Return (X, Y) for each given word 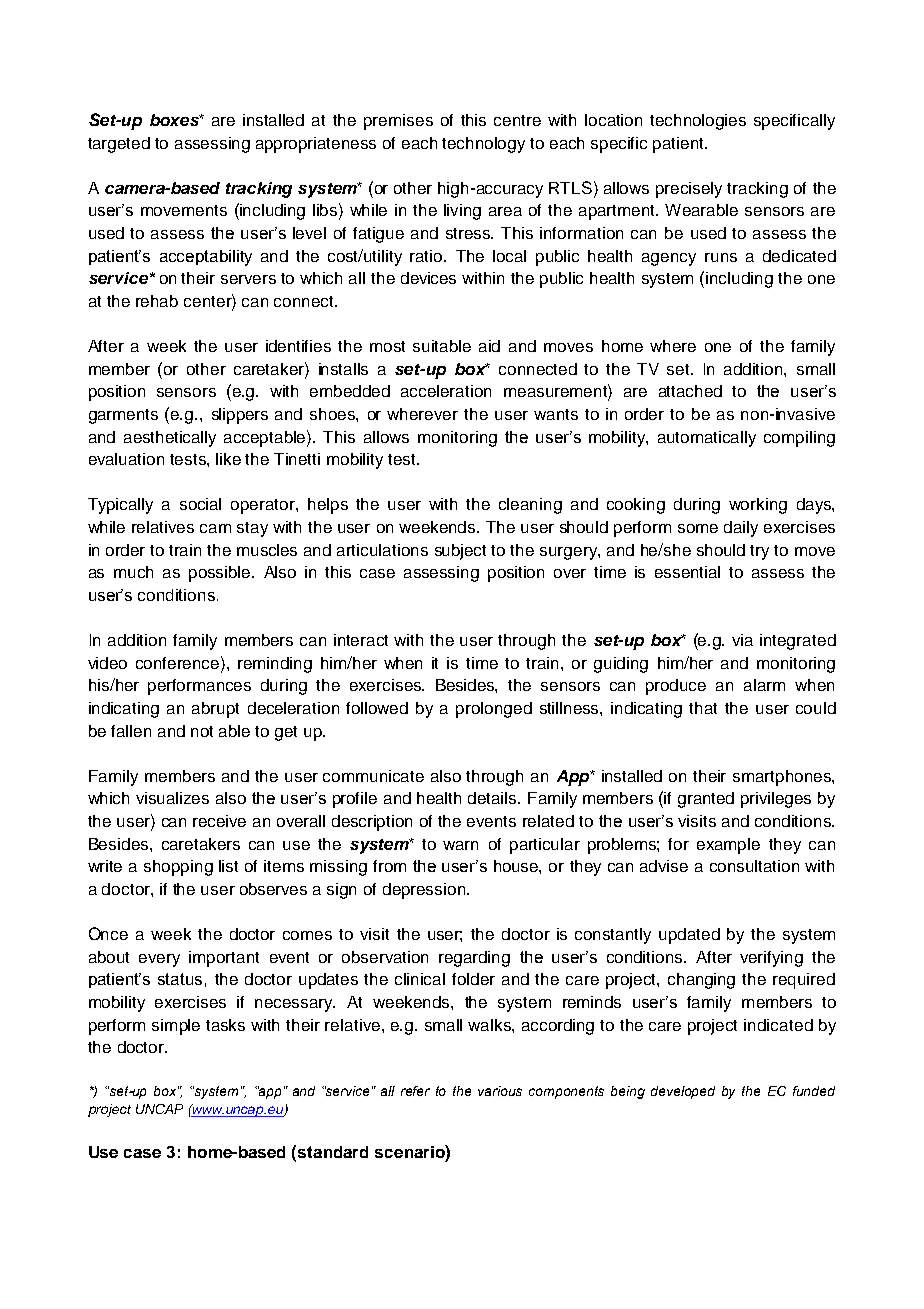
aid (489, 346)
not (202, 731)
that (703, 708)
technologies (698, 122)
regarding (474, 959)
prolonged (494, 710)
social (200, 504)
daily (741, 529)
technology (483, 145)
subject (460, 552)
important (224, 959)
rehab (157, 301)
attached (690, 391)
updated (689, 936)
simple (176, 1027)
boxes (175, 120)
